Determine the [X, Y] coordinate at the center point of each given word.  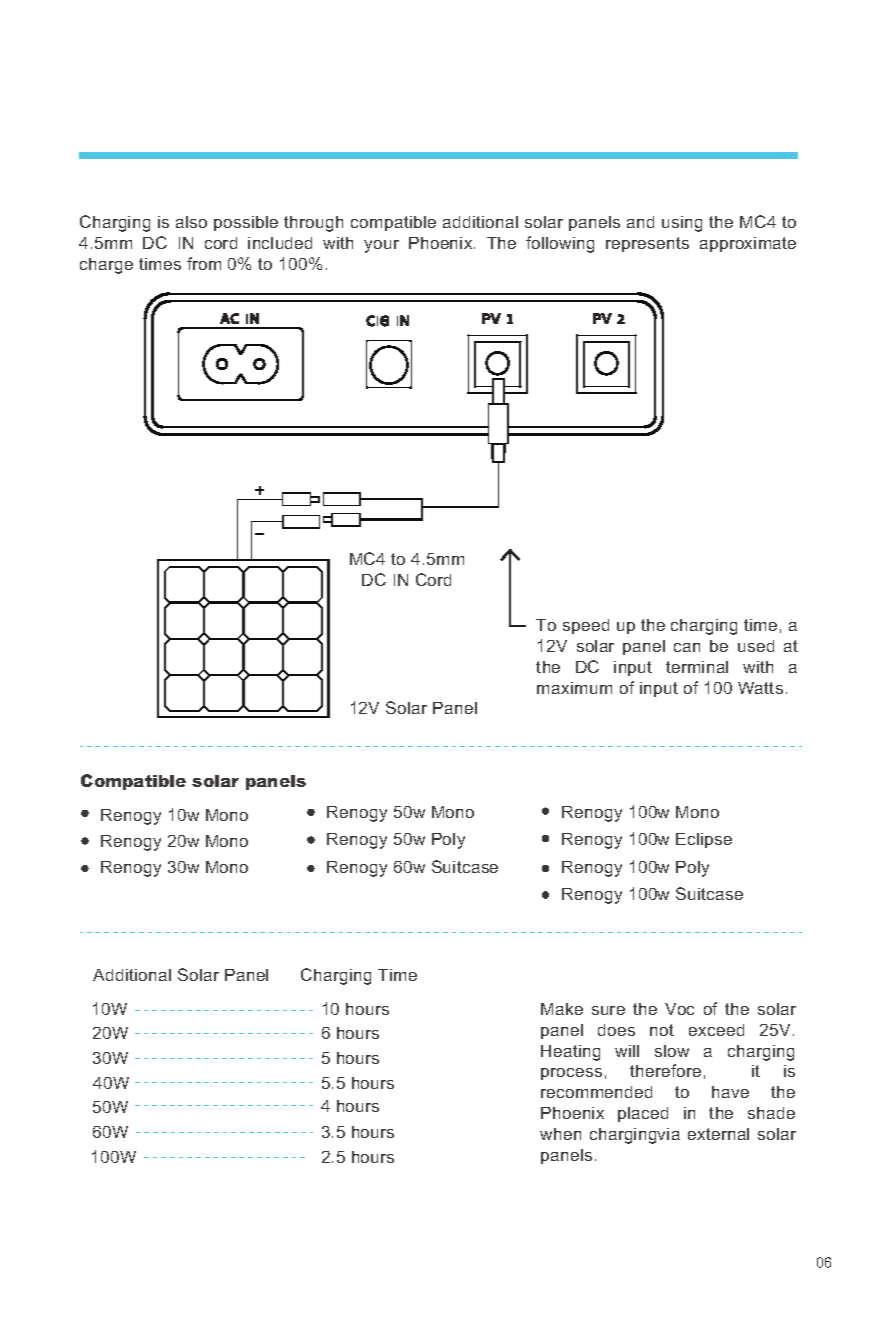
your [381, 246]
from [204, 263]
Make [562, 1009]
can [687, 647]
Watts [760, 688]
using [682, 224]
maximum [574, 688]
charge [106, 266]
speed [586, 626]
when [560, 1134]
